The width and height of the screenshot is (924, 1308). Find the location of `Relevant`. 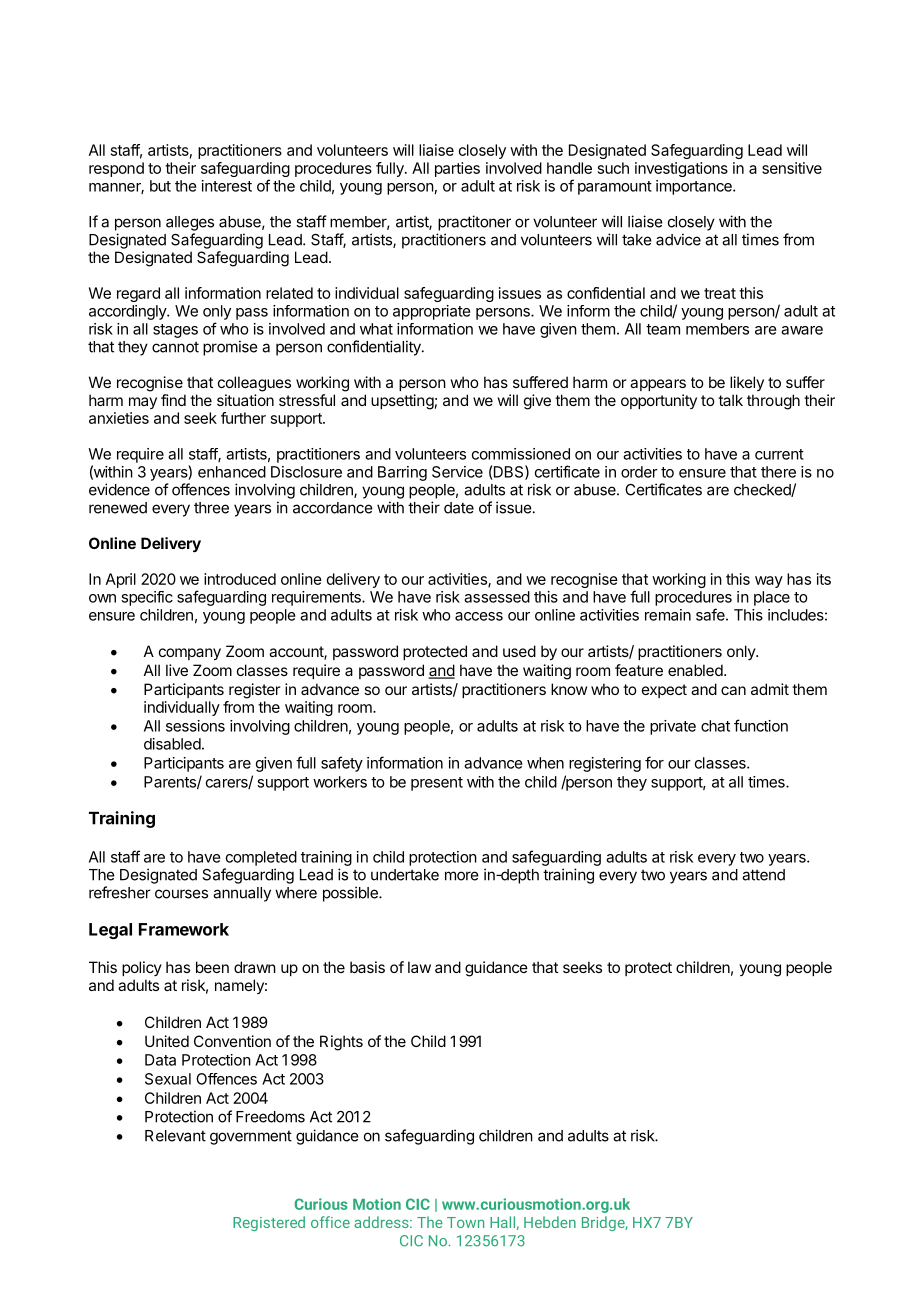

Relevant is located at coordinates (175, 1136).
